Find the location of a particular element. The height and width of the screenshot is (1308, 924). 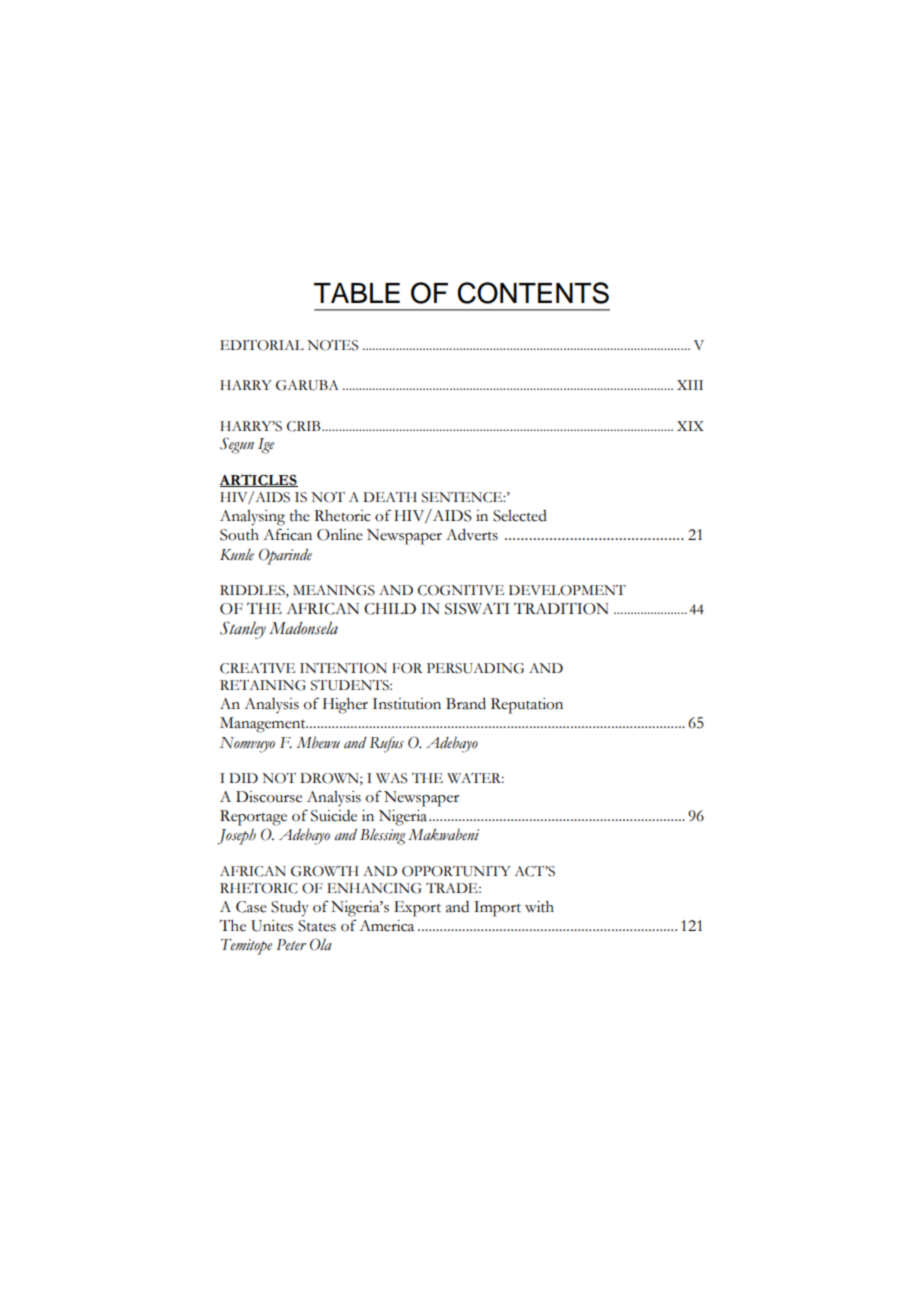

XIII is located at coordinates (690, 385).
